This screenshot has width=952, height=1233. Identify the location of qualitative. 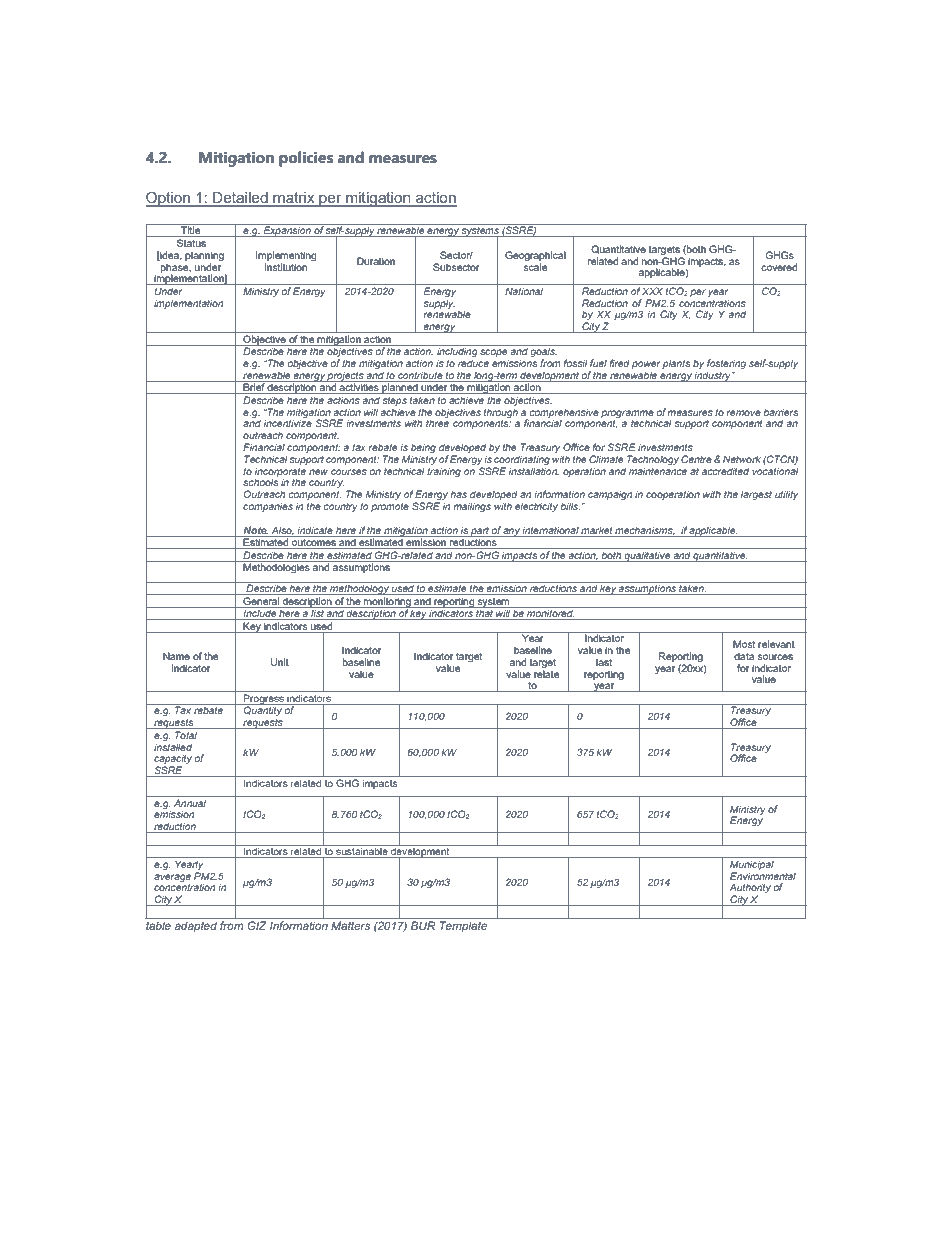
(647, 557).
